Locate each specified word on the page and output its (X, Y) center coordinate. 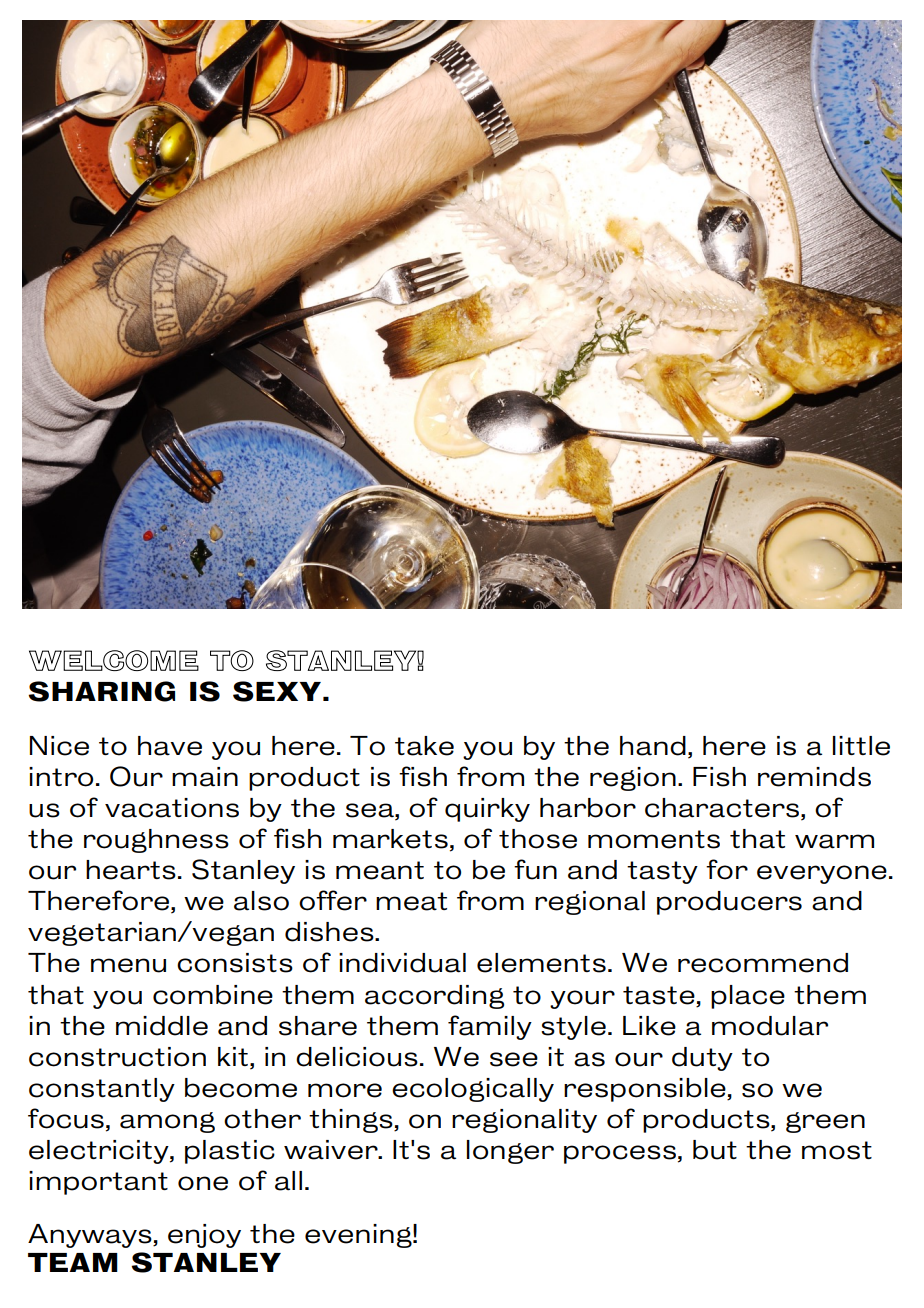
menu (128, 965)
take (424, 746)
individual (402, 963)
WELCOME (114, 660)
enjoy (204, 1236)
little (861, 746)
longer (510, 1152)
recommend (763, 963)
